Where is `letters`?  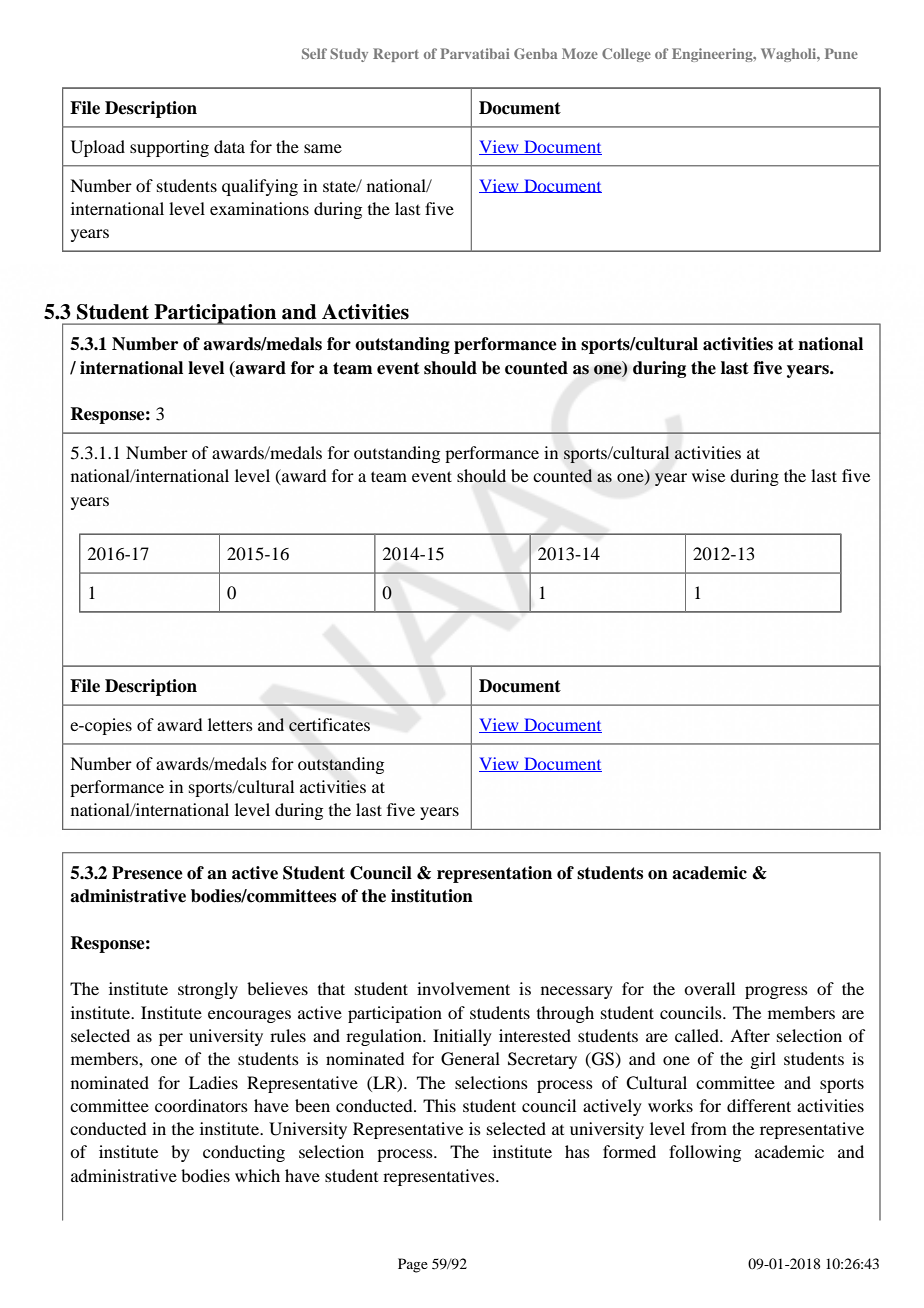
letters is located at coordinates (230, 724).
